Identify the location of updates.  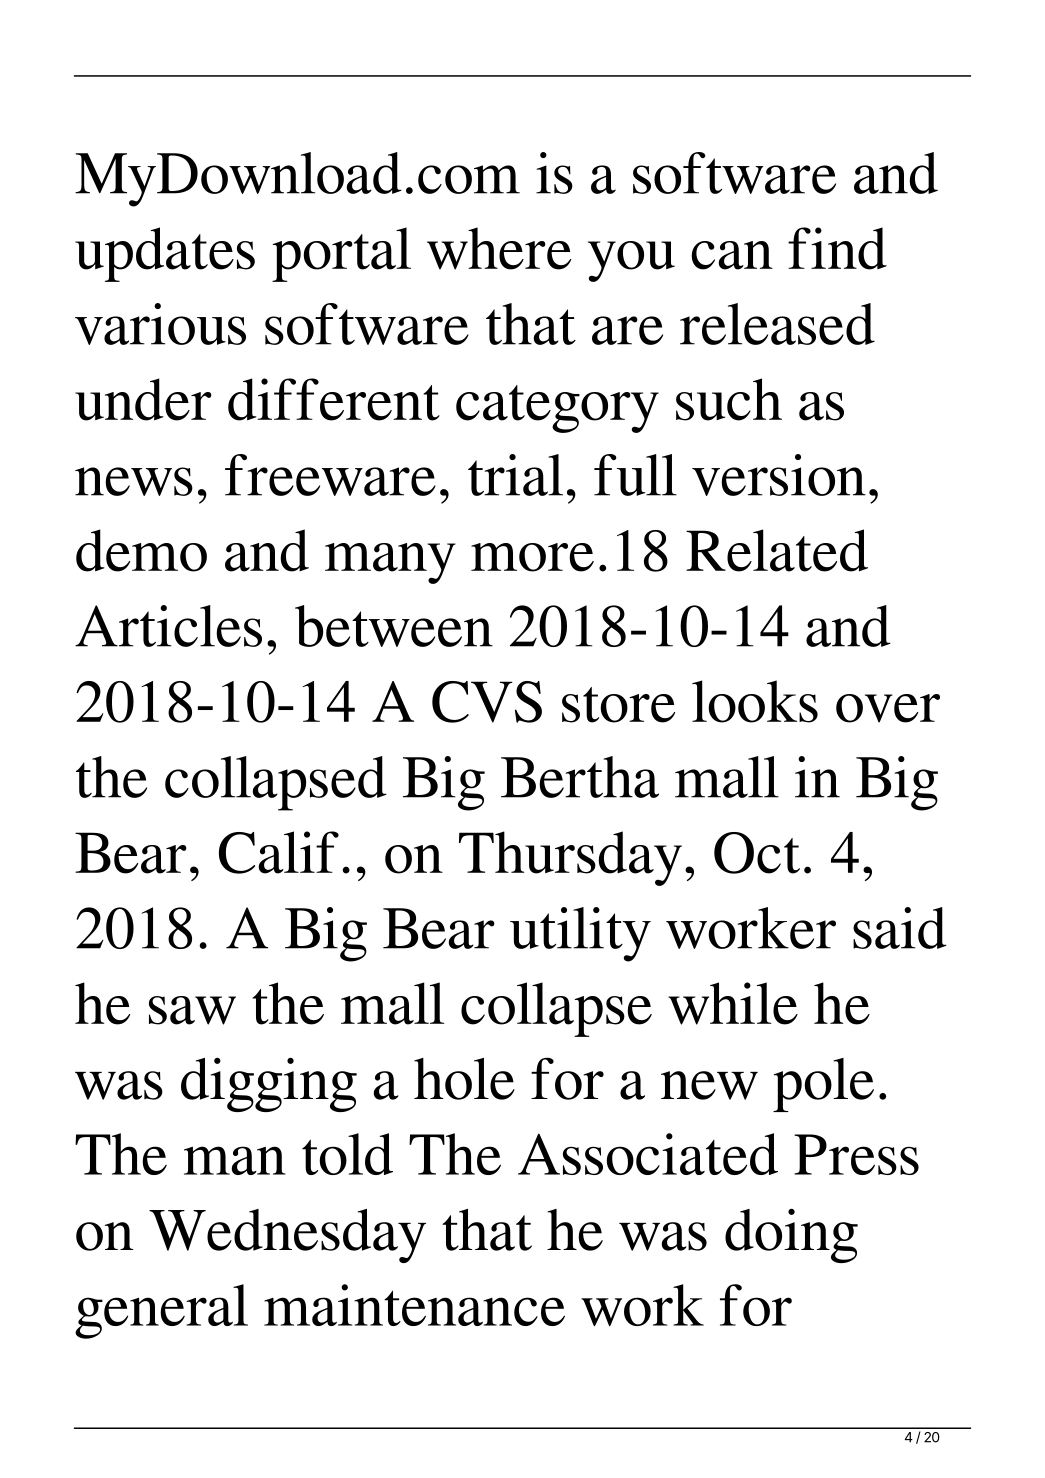
(165, 254).
